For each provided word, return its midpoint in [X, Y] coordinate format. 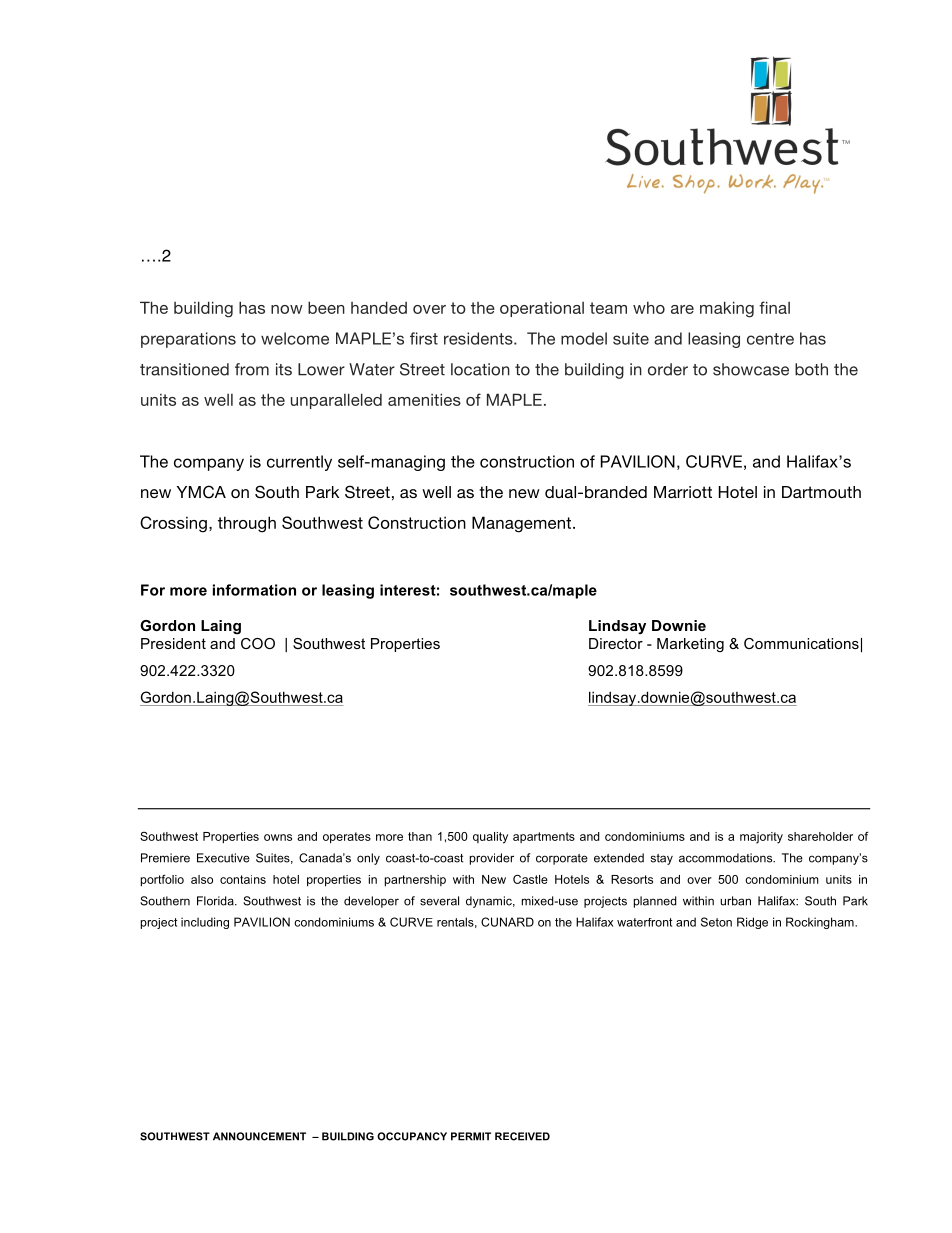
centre [770, 339]
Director [616, 643]
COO [258, 643]
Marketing [690, 645]
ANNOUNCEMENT [259, 1136]
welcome [295, 338]
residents [479, 338]
